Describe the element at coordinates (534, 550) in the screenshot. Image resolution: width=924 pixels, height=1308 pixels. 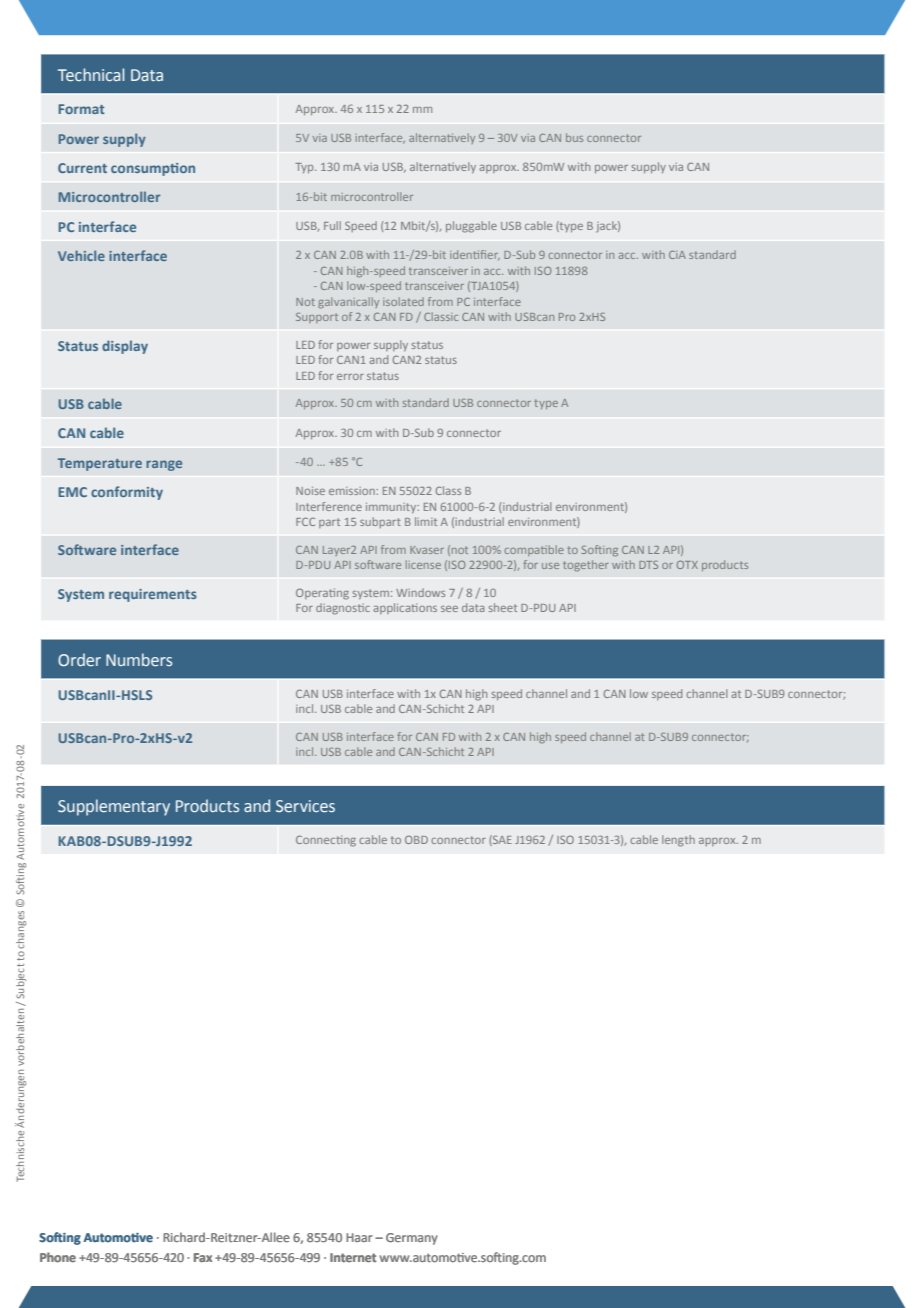
I see `compatible` at that location.
